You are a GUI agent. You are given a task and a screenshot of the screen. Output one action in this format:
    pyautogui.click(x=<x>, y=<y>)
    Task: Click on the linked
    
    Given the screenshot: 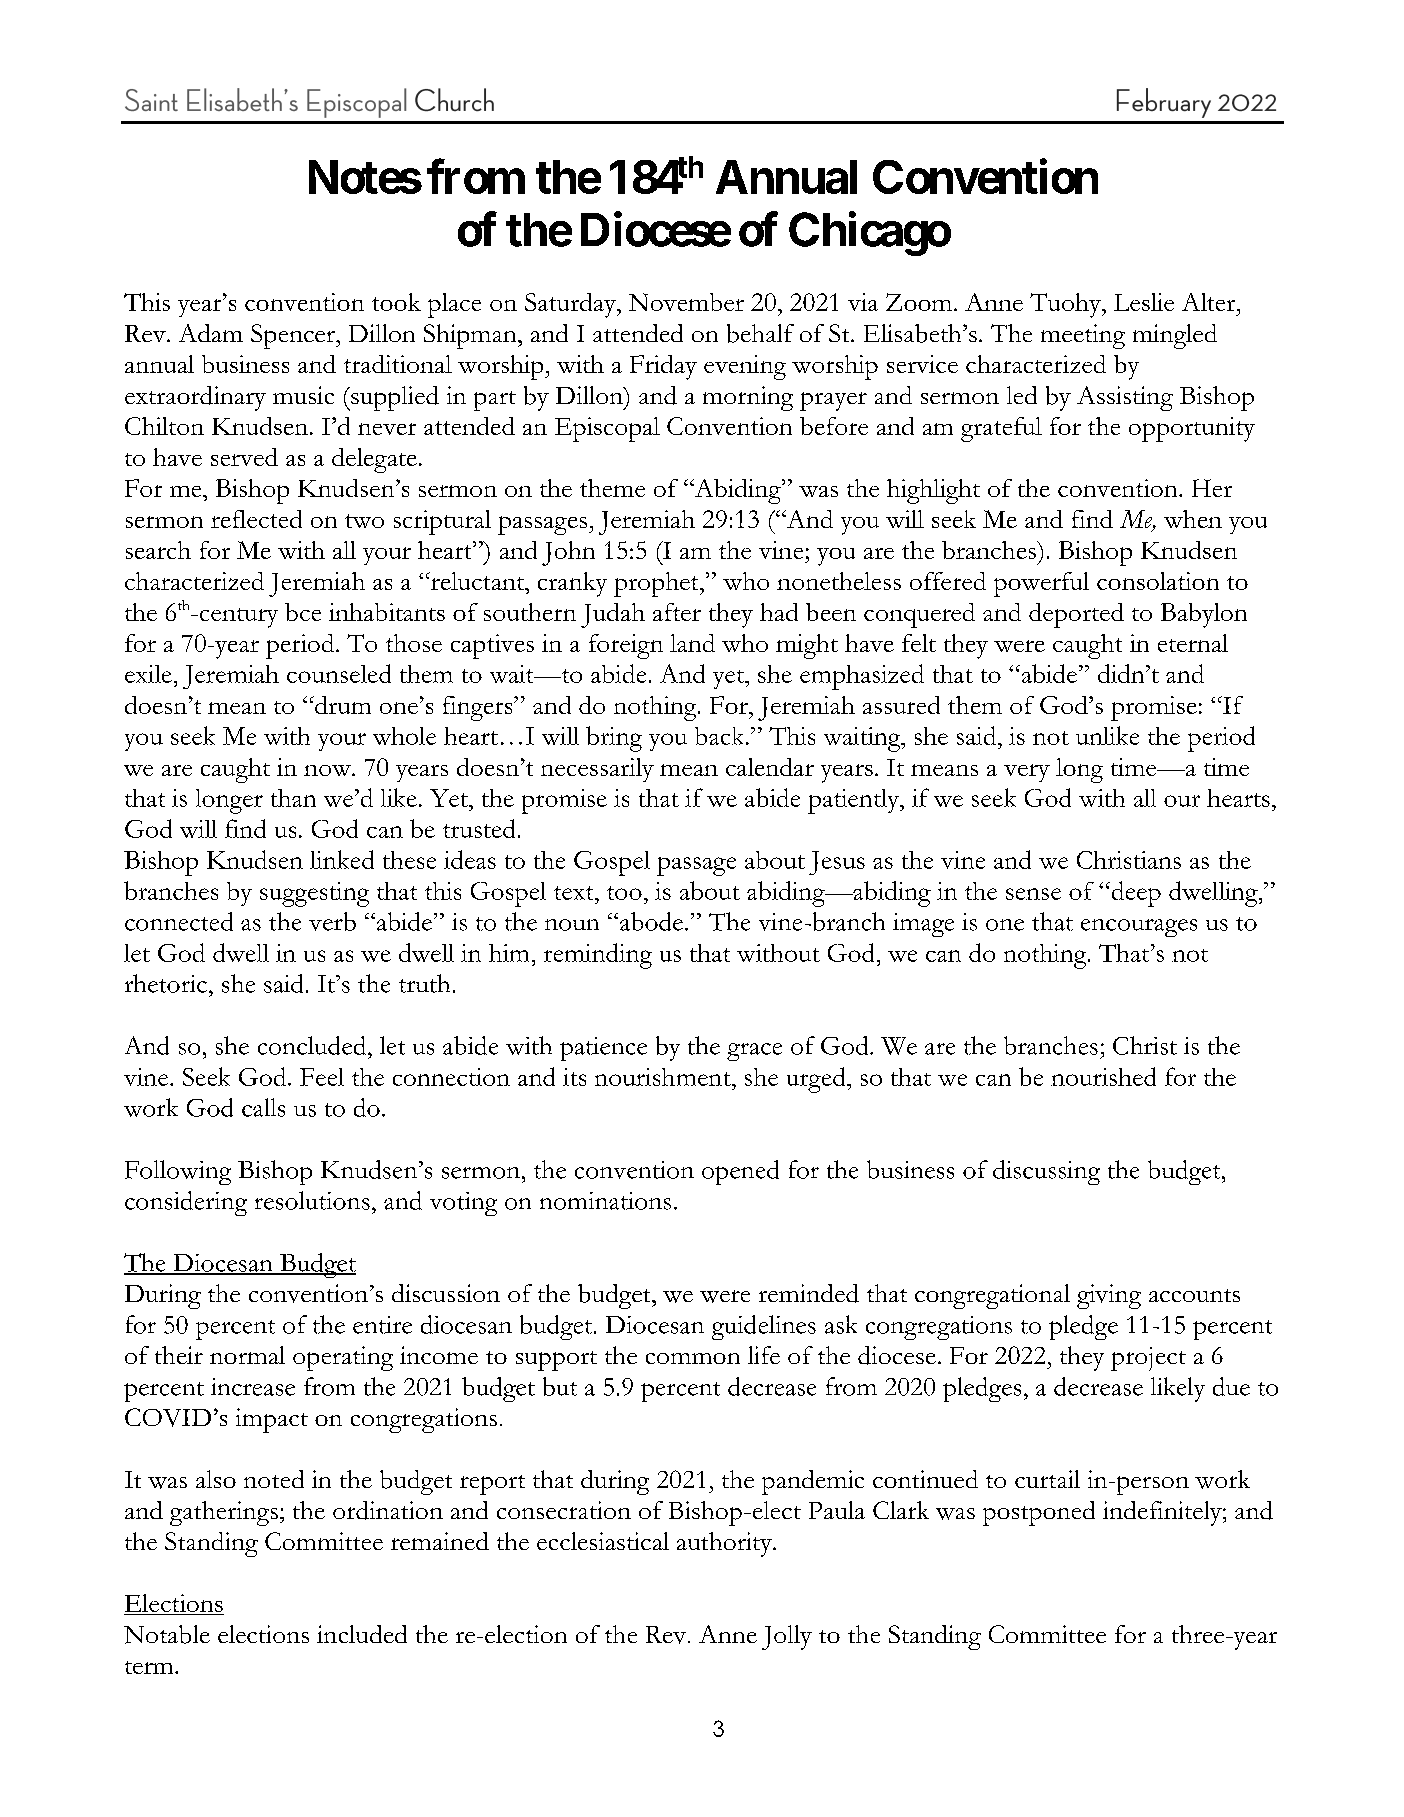 What is the action you would take?
    pyautogui.click(x=342, y=859)
